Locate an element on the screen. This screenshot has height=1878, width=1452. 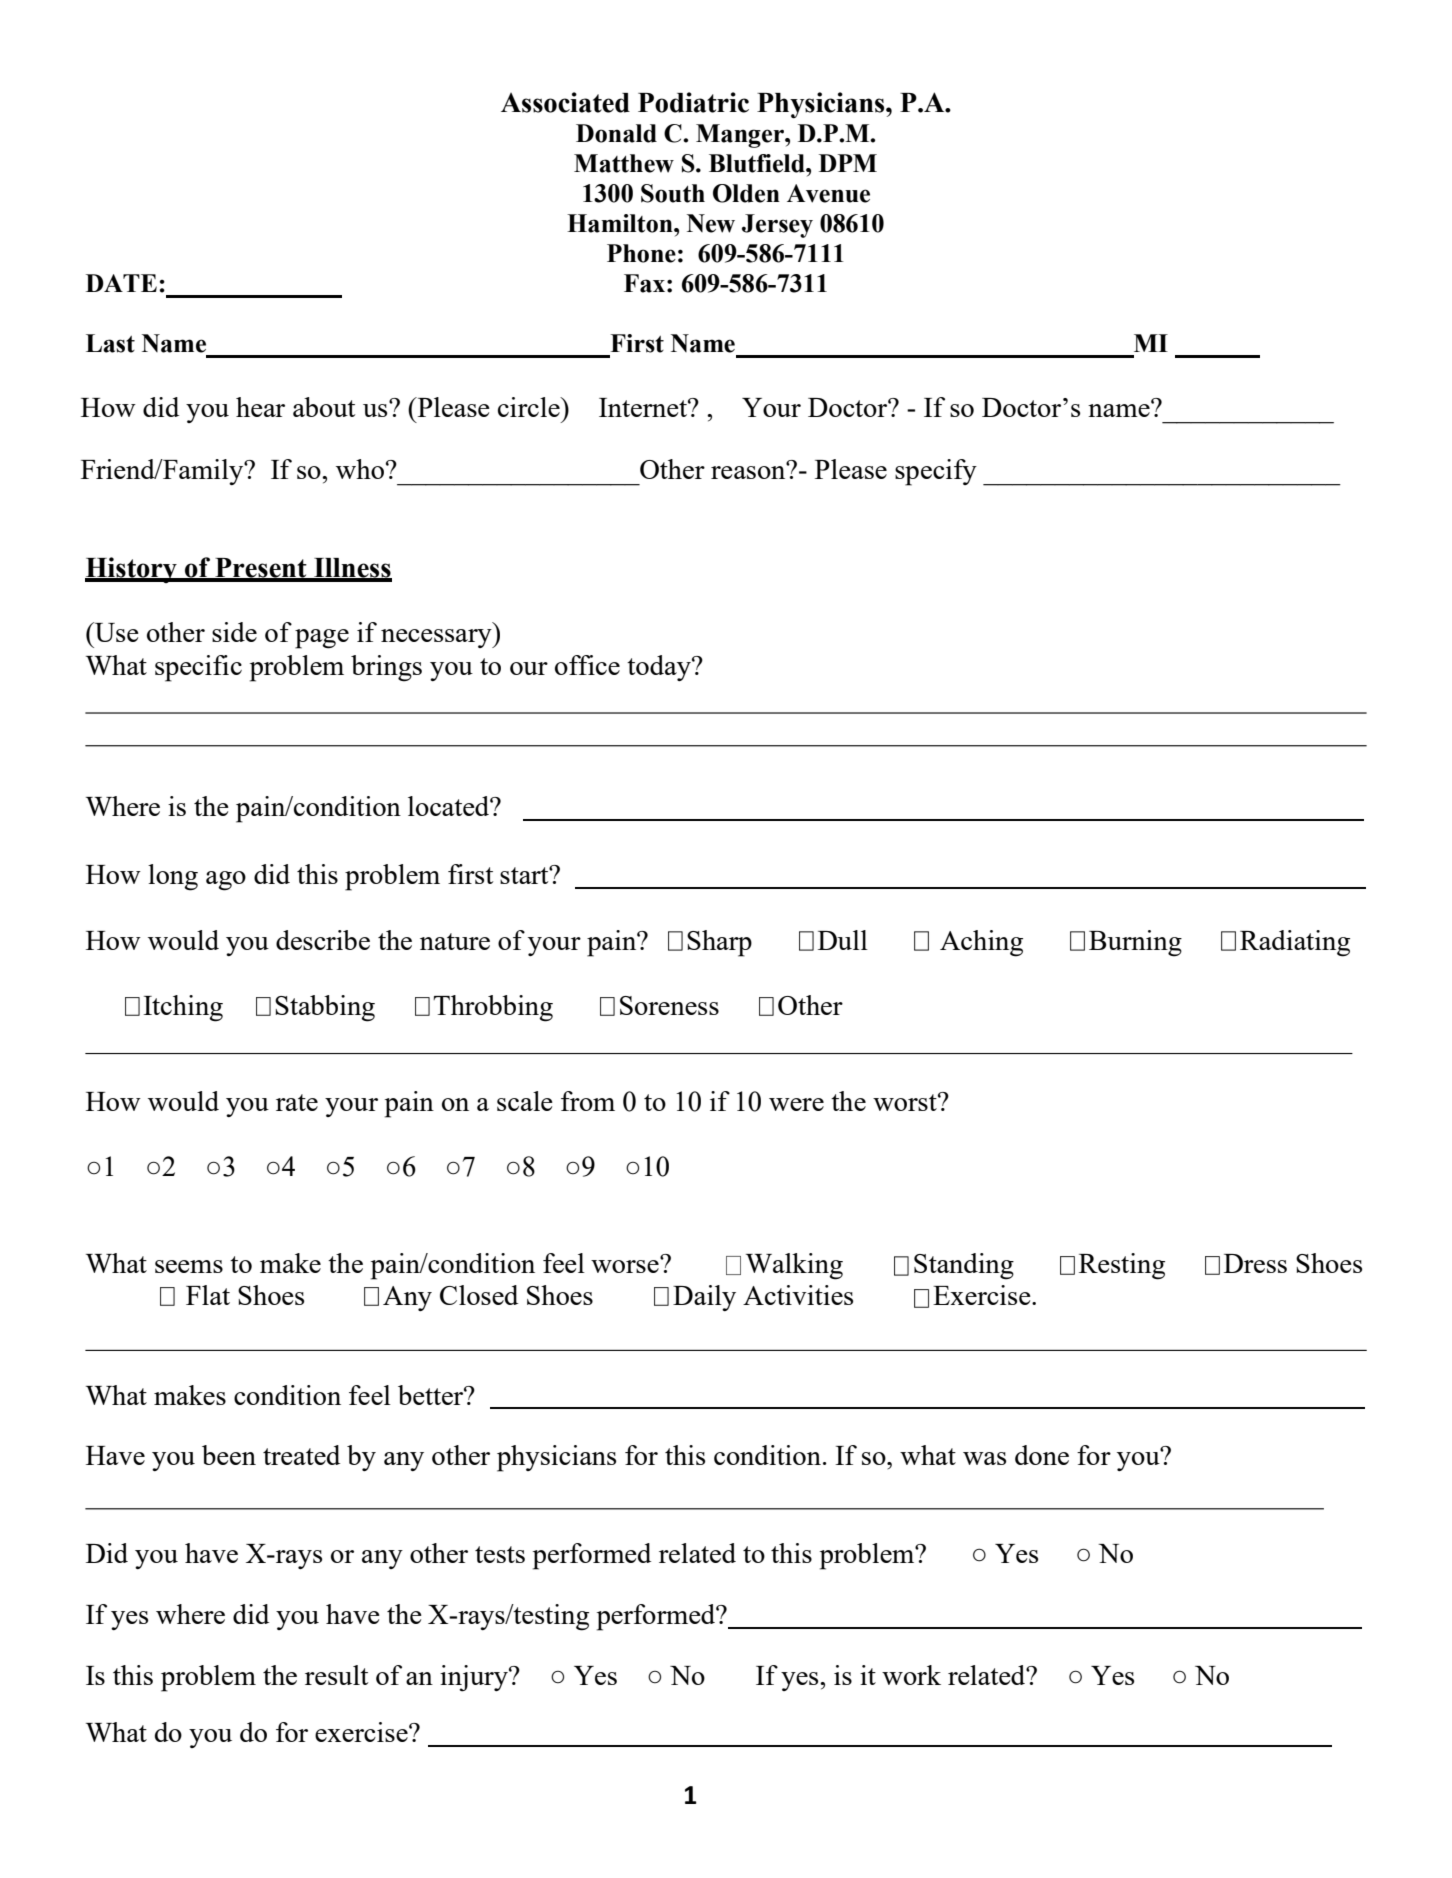
work is located at coordinates (911, 1675).
